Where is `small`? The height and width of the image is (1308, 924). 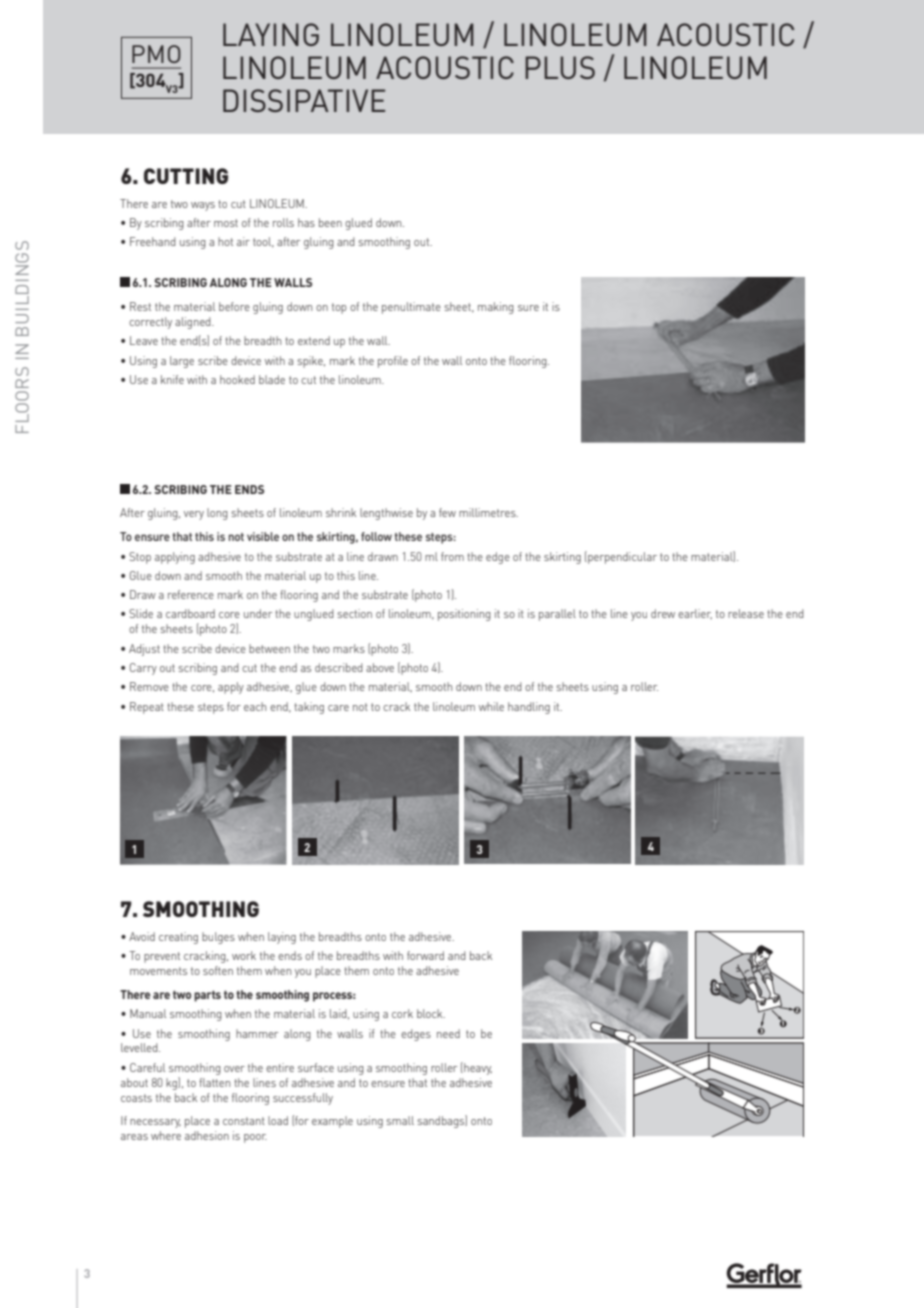 small is located at coordinates (400, 1120).
